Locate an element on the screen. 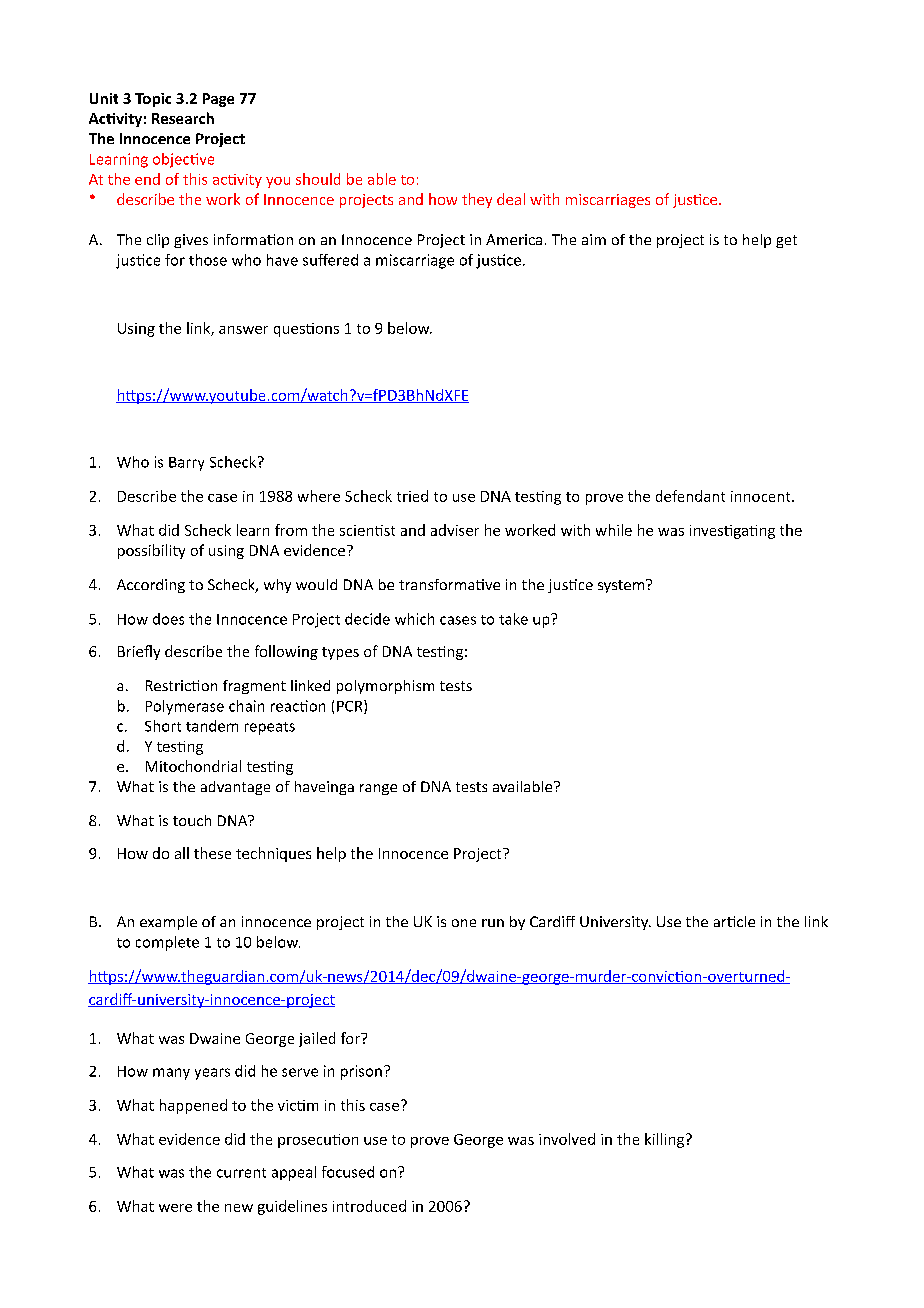 This screenshot has height=1308, width=924. touch is located at coordinates (192, 820).
